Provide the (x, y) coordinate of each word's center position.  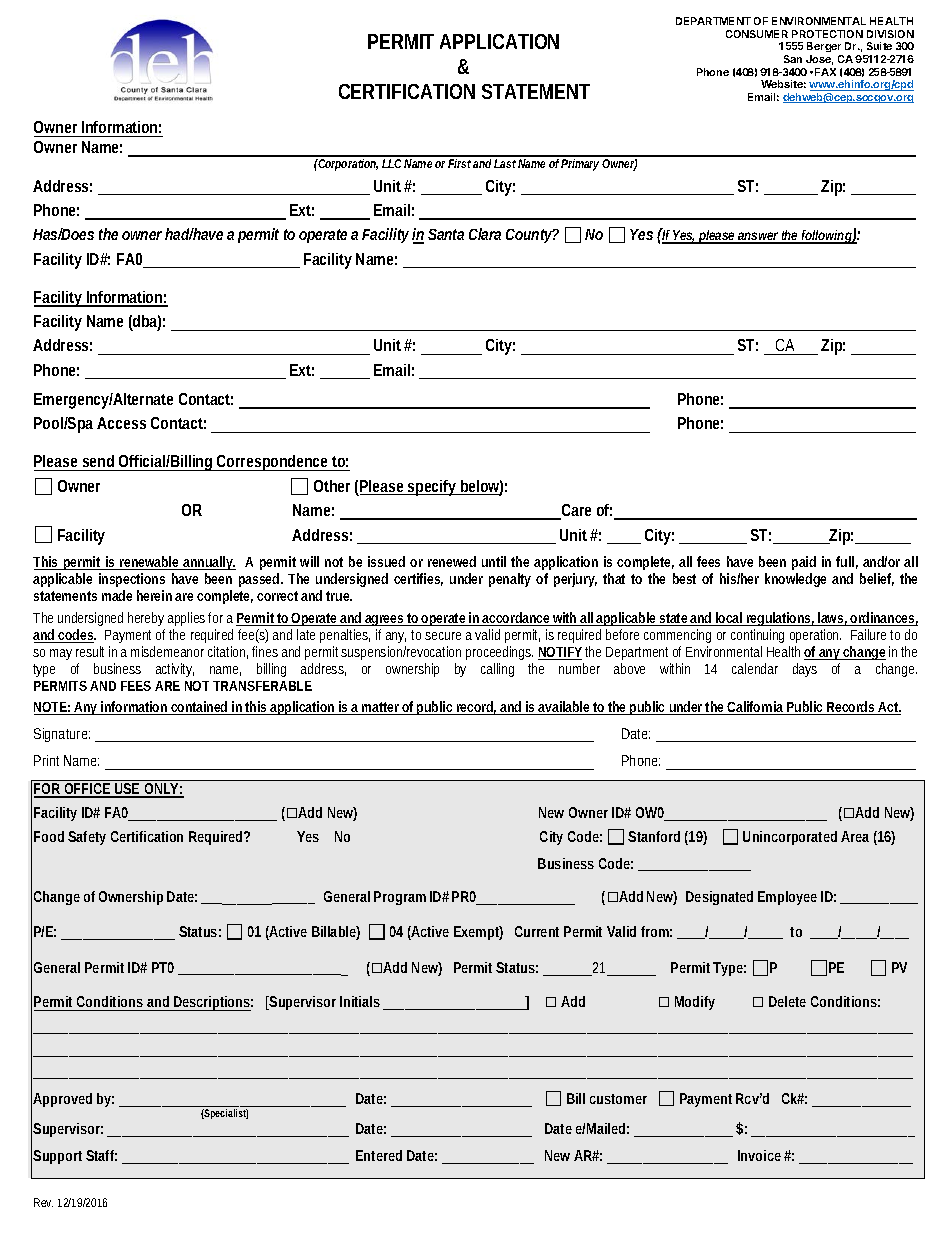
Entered (379, 1155)
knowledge (795, 580)
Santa (446, 234)
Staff (101, 1155)
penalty (510, 580)
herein (154, 595)
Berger (825, 49)
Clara (485, 234)
